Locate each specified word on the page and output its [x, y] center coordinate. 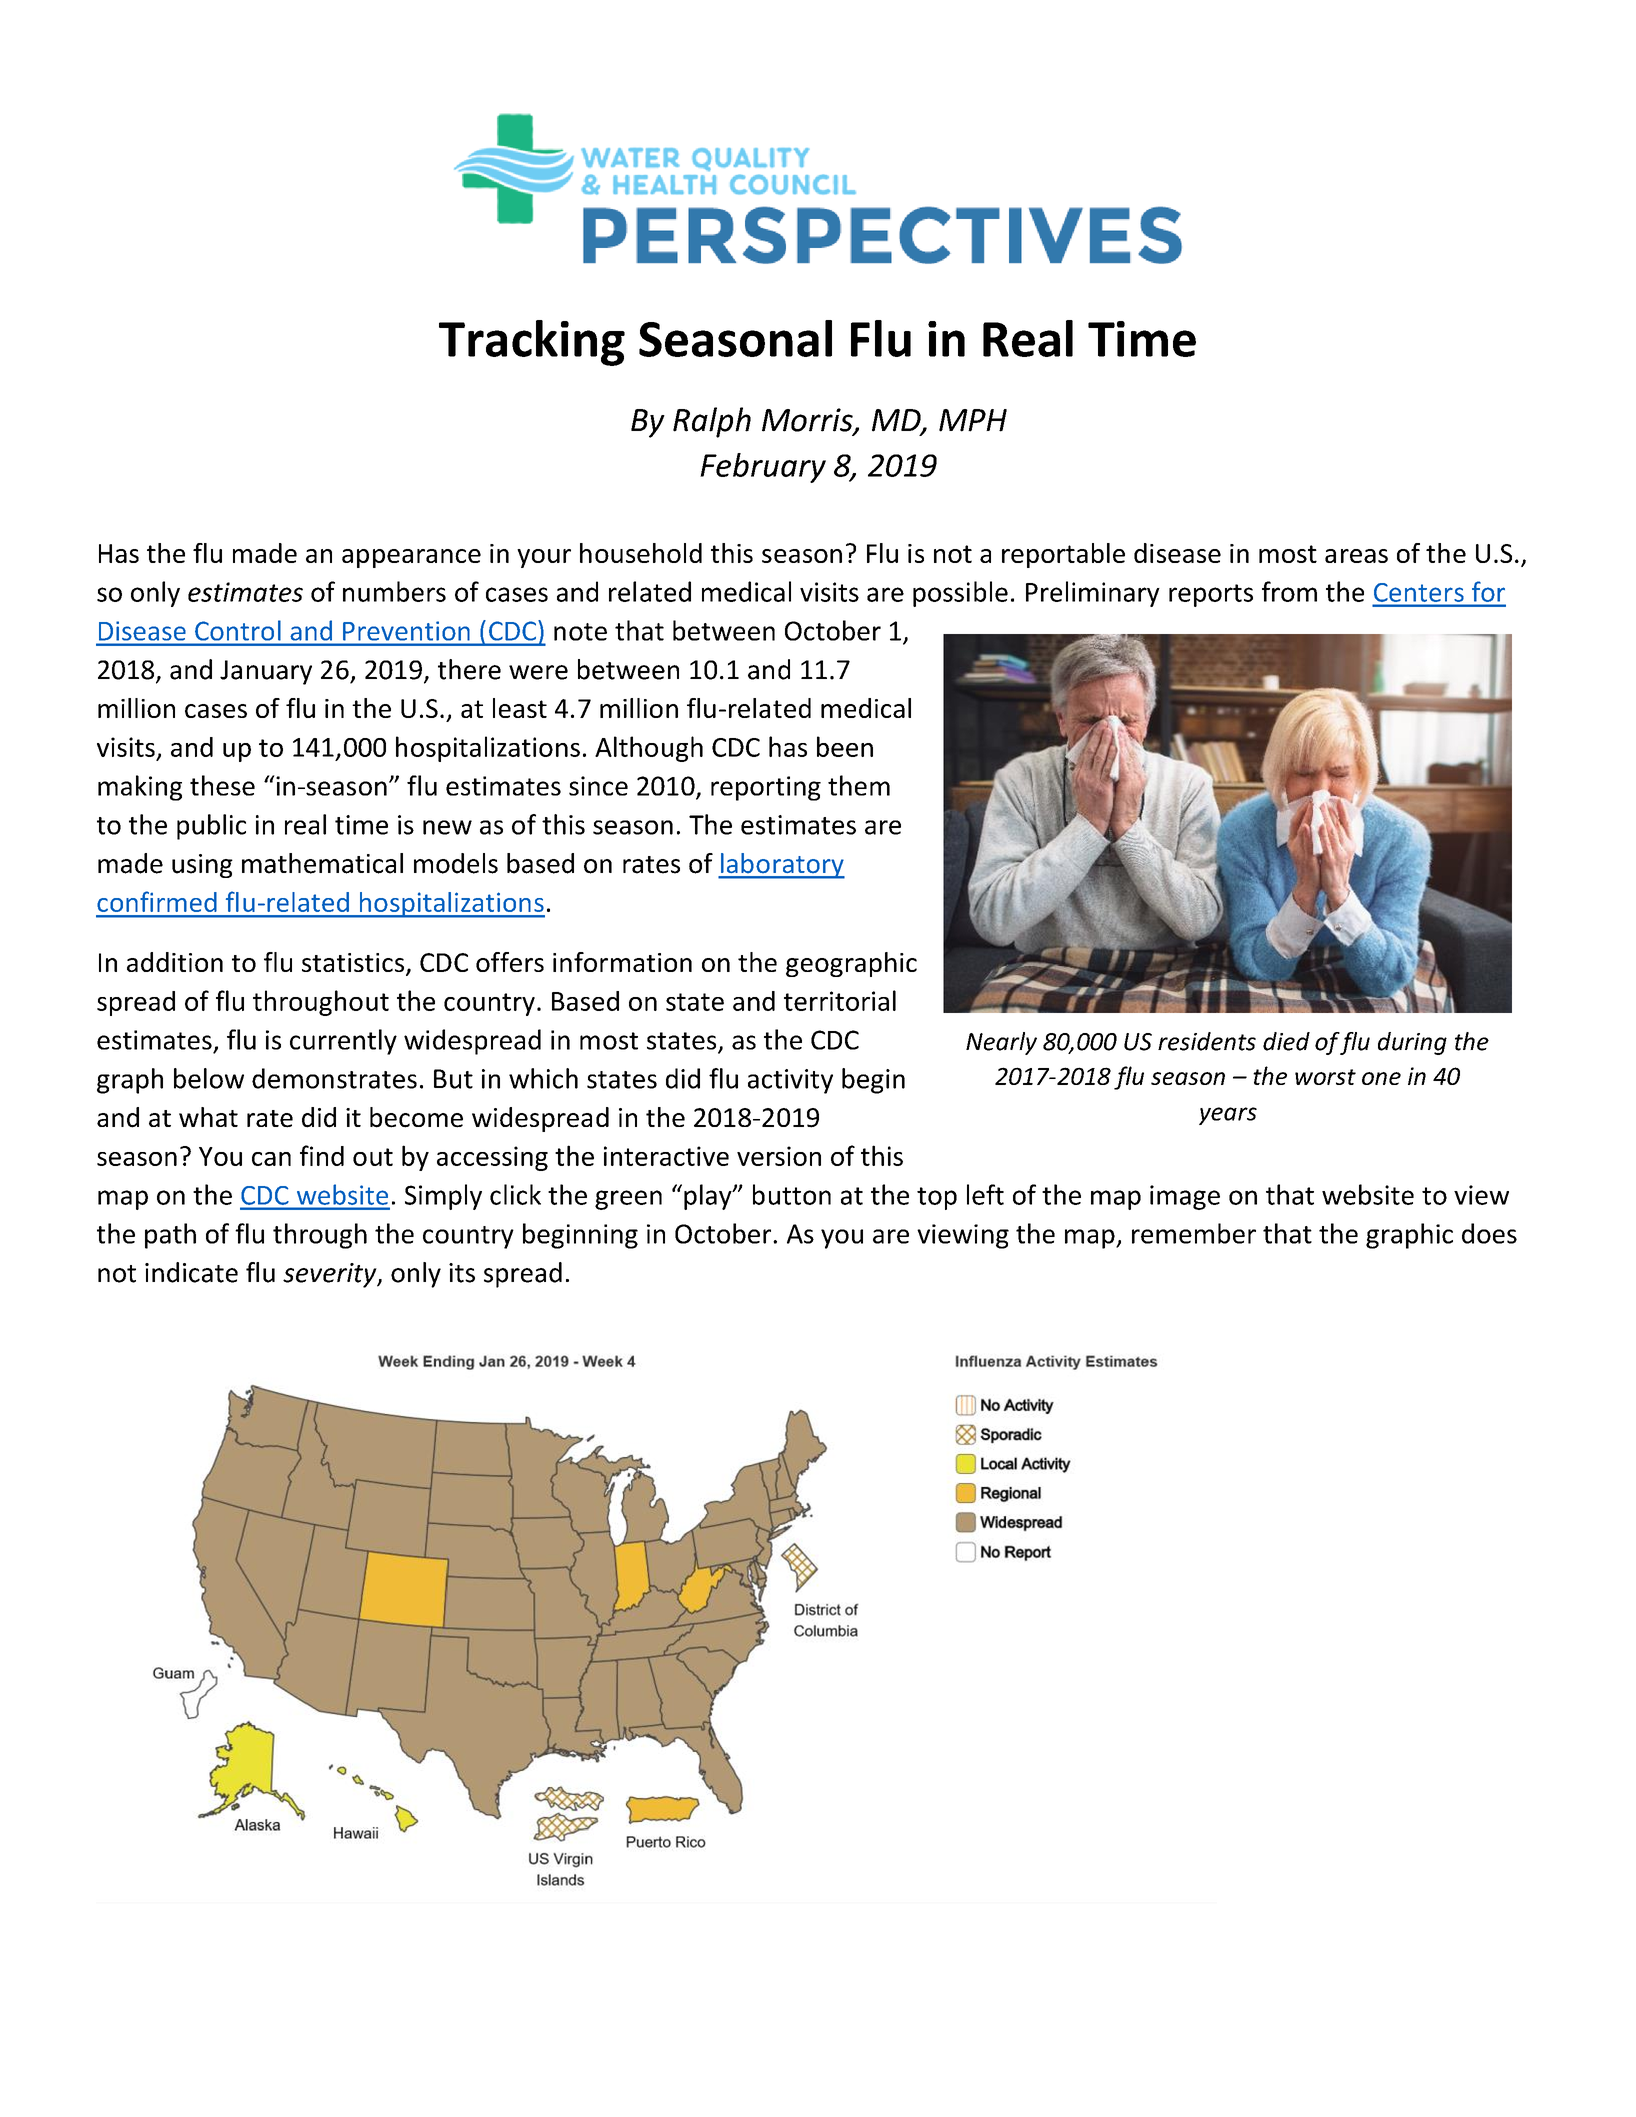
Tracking [532, 343]
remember [1194, 1233]
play [709, 1197]
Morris [808, 421]
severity [331, 1275]
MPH [973, 420]
